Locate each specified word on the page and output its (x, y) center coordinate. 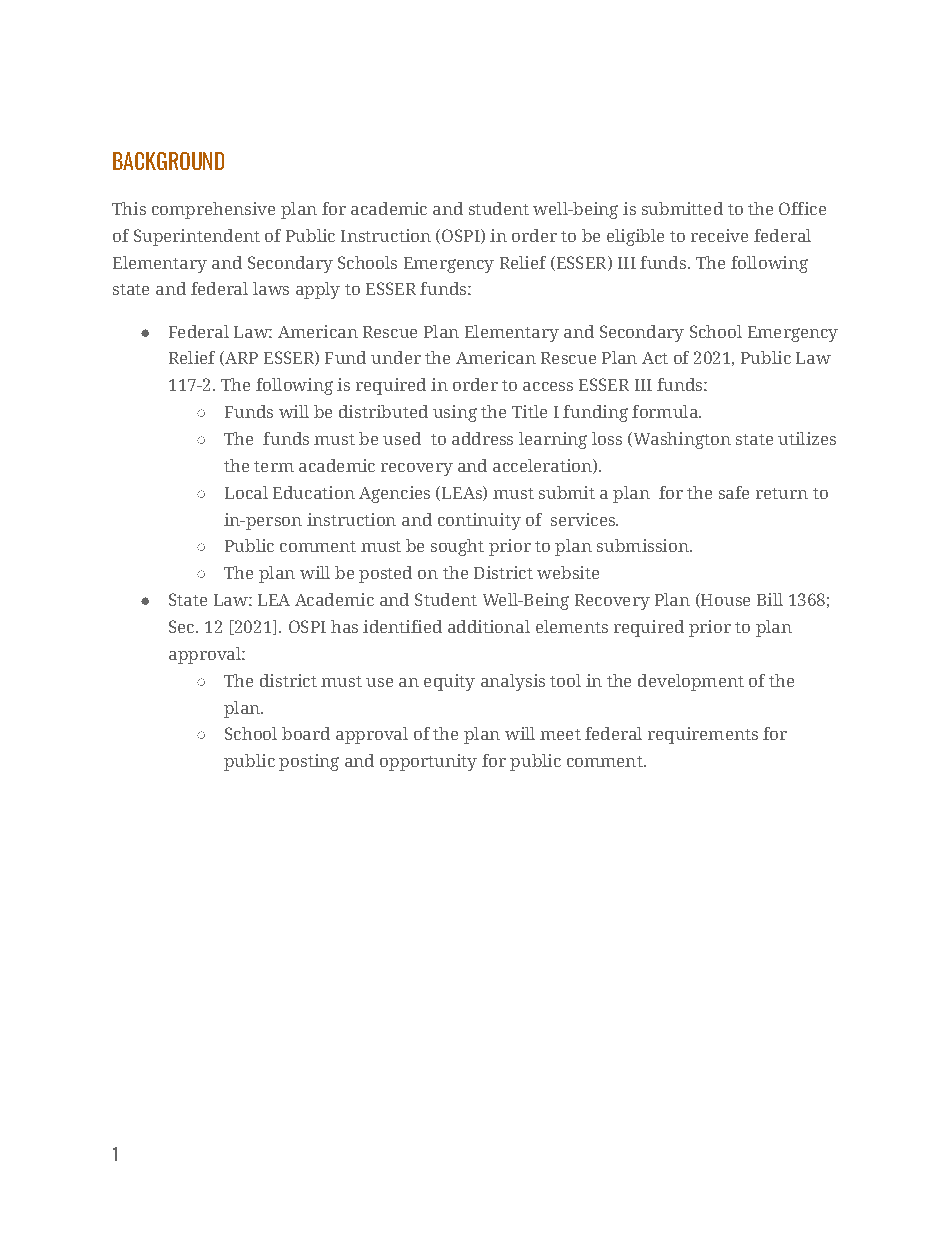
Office (802, 208)
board (306, 733)
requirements (703, 735)
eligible (635, 237)
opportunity (428, 762)
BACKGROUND (168, 161)
